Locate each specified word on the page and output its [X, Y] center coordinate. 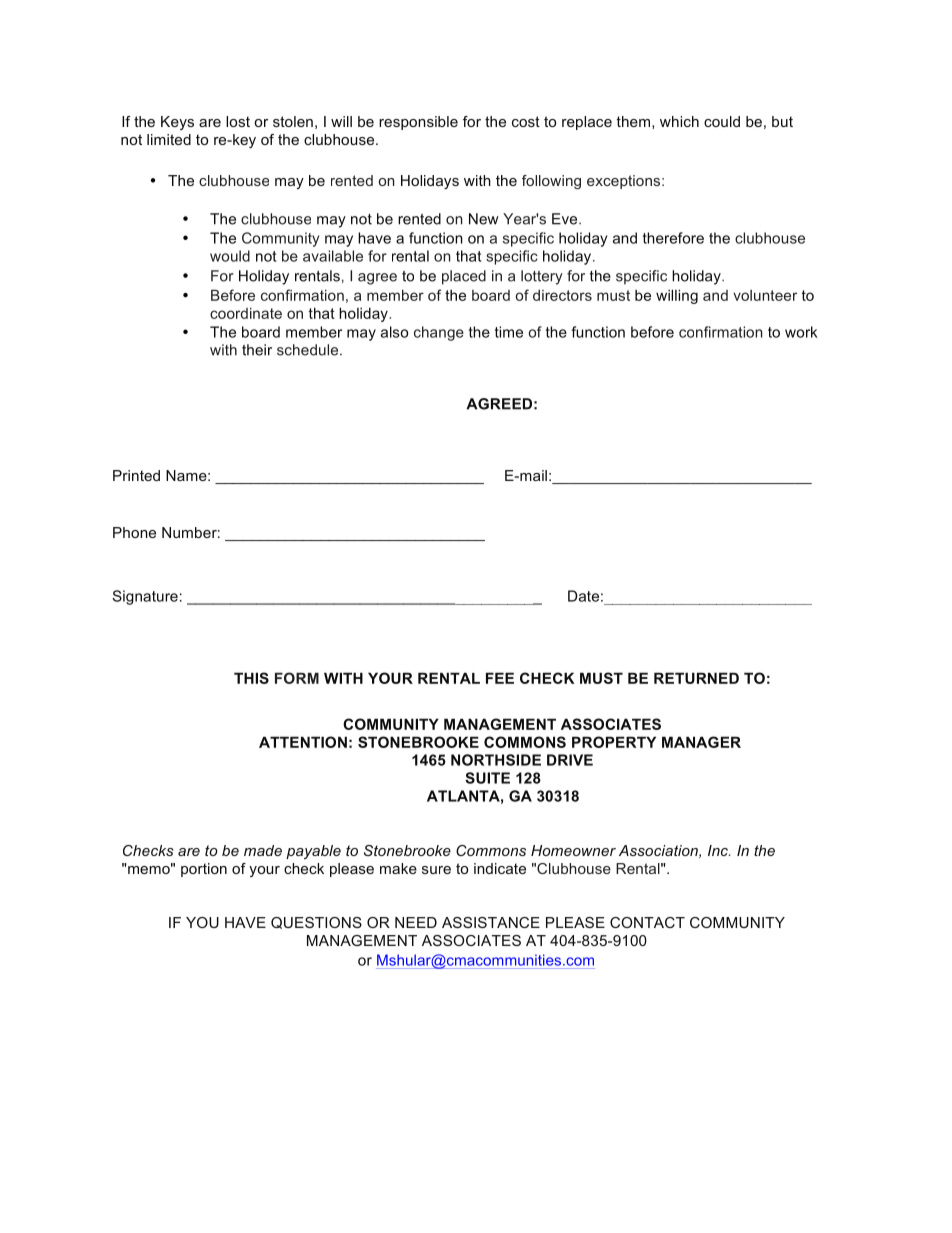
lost [238, 121]
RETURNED [696, 678]
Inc [719, 850]
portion [204, 870]
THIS [251, 678]
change [439, 333]
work [801, 332]
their [257, 350]
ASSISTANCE [491, 922]
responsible [418, 123]
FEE [500, 678]
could [722, 121]
